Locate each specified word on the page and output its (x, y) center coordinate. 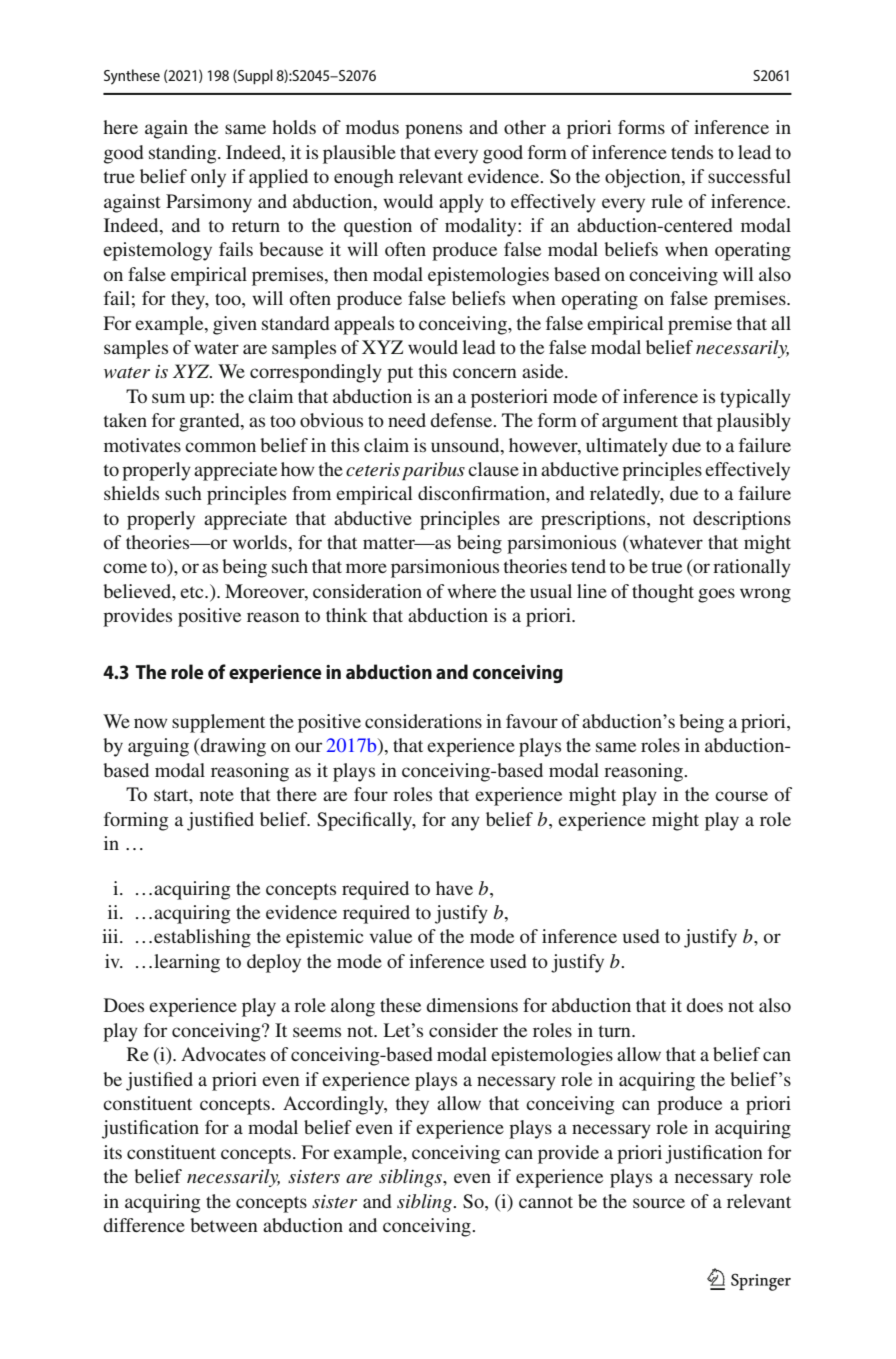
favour (532, 721)
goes (716, 595)
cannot (546, 1202)
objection (644, 178)
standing (184, 154)
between (224, 1225)
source (659, 1203)
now (151, 723)
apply (461, 203)
